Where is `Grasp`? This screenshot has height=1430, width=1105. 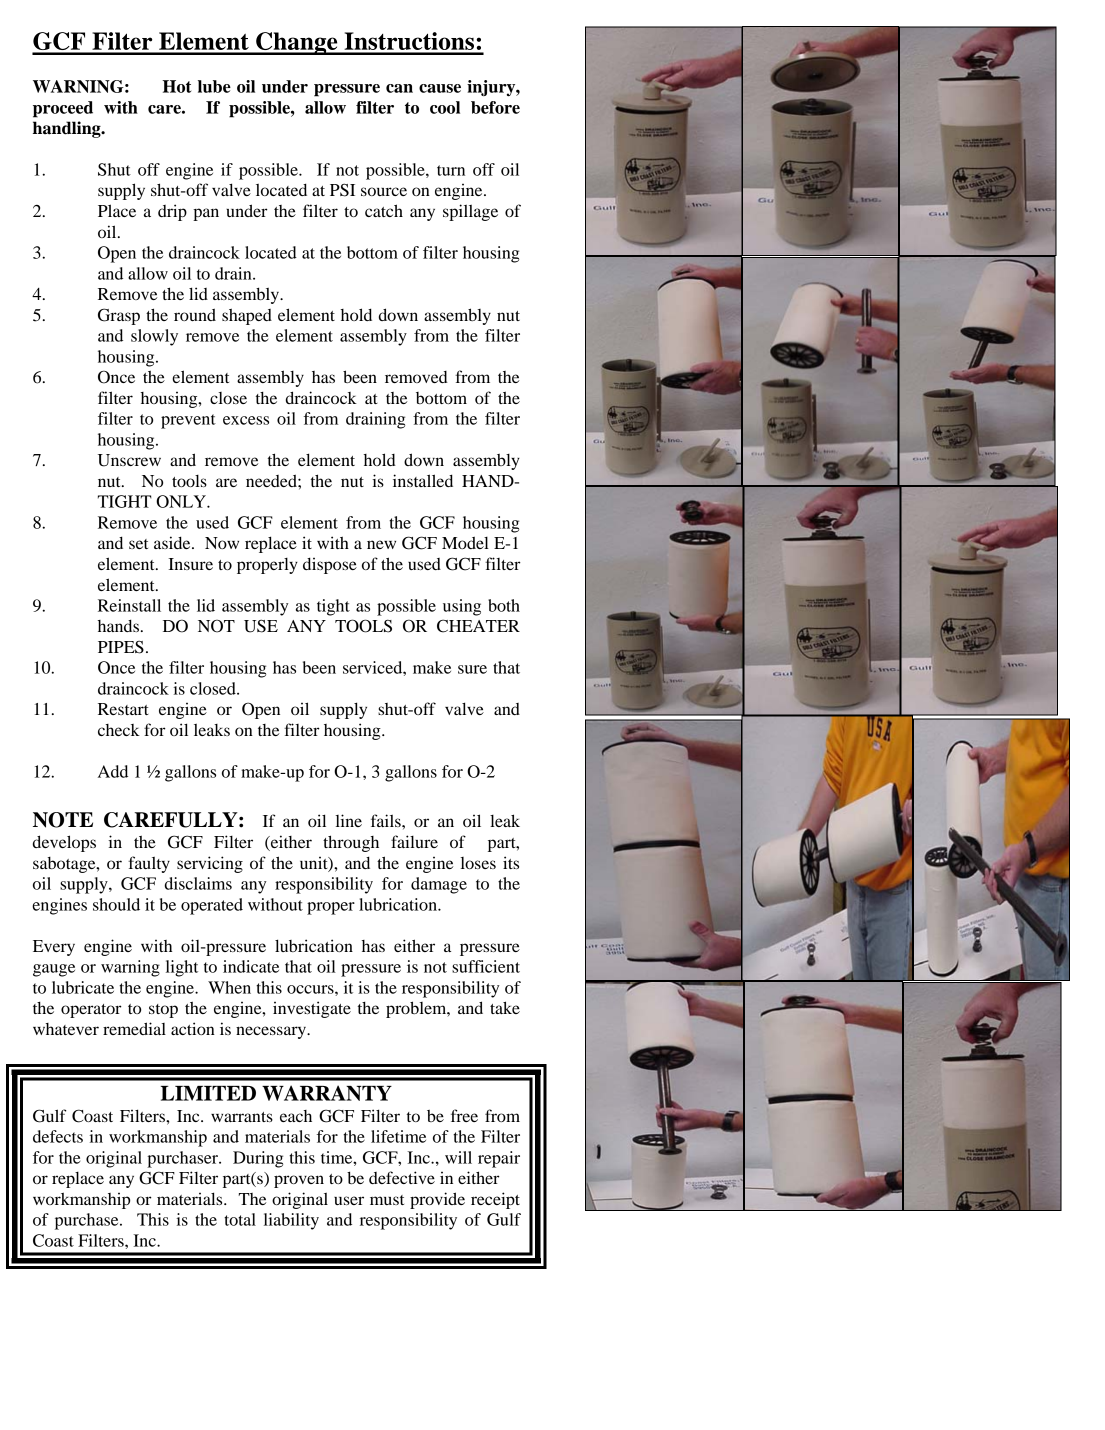 Grasp is located at coordinates (119, 316).
